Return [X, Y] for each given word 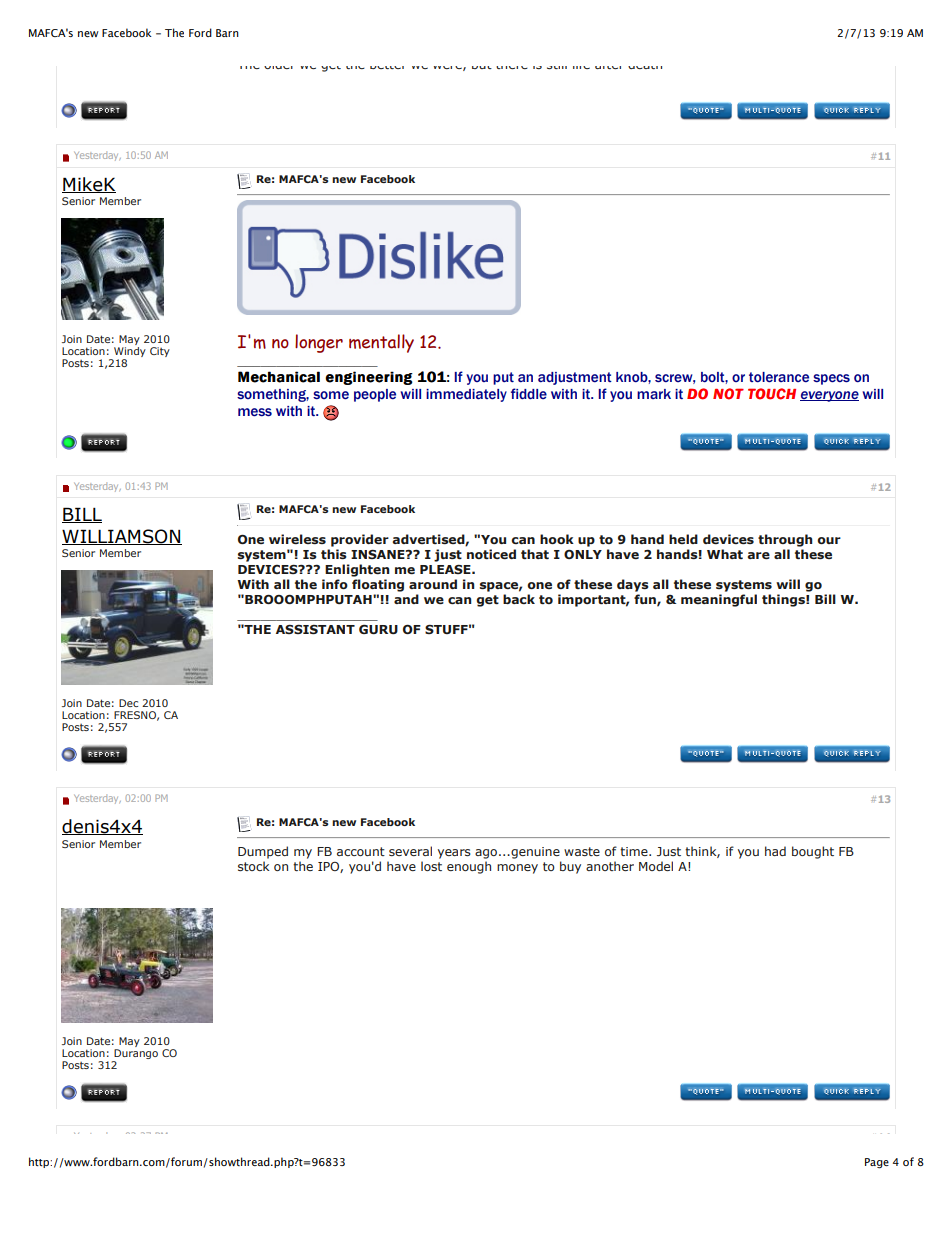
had [775, 851]
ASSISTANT [315, 629]
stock [254, 866]
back [519, 599]
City [160, 352]
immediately [466, 395]
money [517, 869]
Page [877, 1163]
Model [656, 866]
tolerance [779, 377]
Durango [135, 1055]
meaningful [719, 600]
